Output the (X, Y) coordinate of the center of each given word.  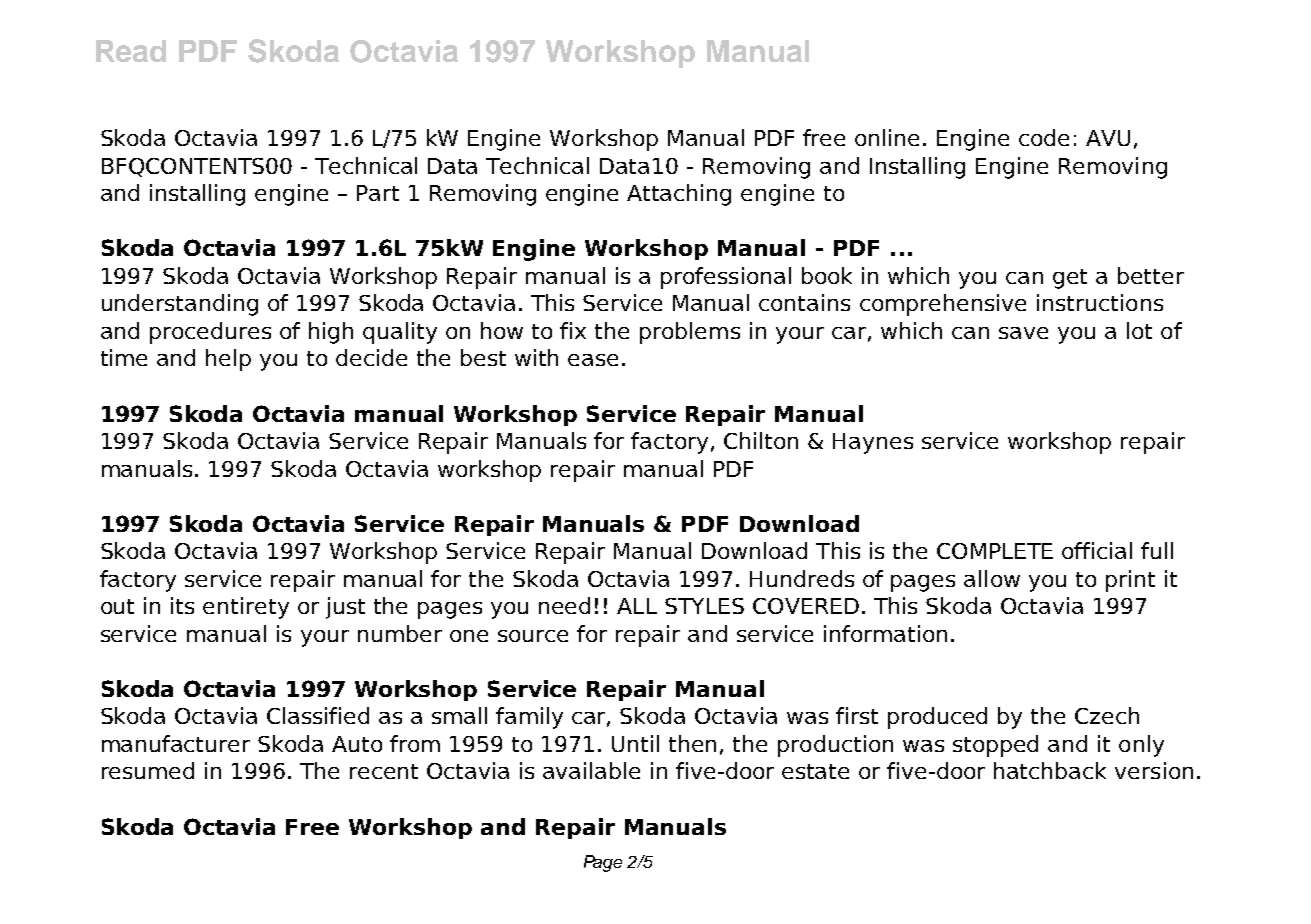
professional (726, 278)
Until (635, 743)
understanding (180, 305)
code (1044, 137)
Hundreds (802, 578)
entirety (246, 608)
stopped (995, 746)
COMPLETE (995, 551)
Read (131, 51)
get (1070, 279)
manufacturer (176, 743)
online (887, 137)
